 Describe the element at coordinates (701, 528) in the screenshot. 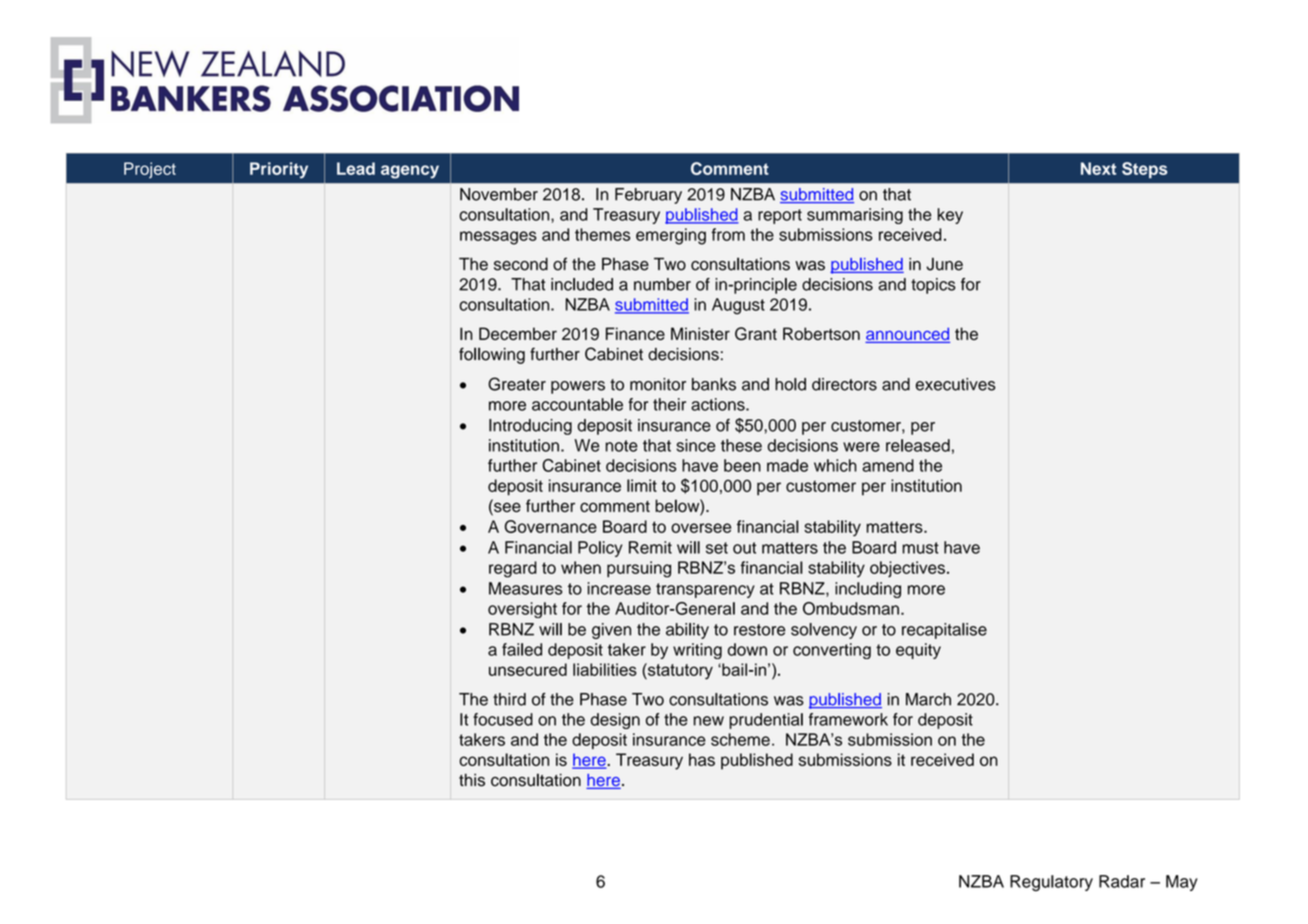

I see `oversee` at that location.
